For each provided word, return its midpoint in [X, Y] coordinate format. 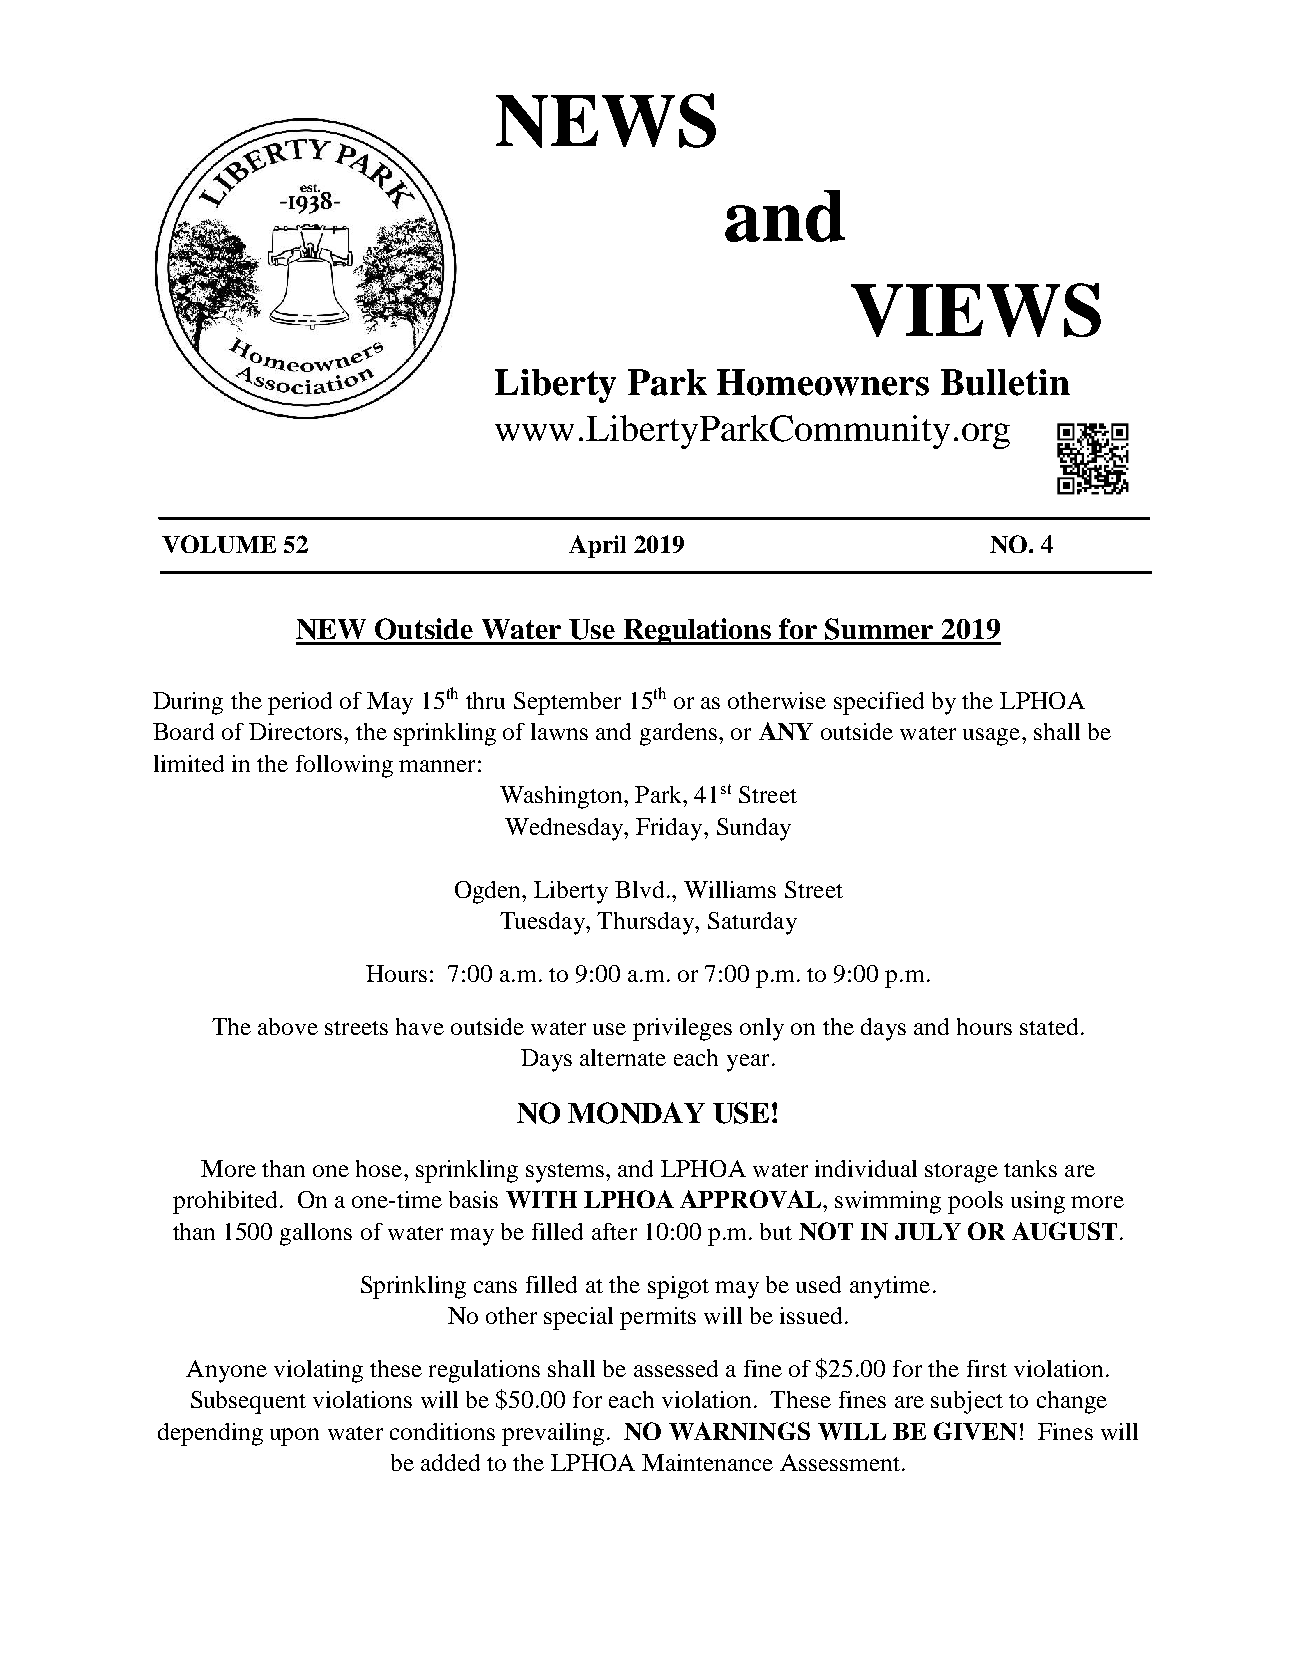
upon [294, 1437]
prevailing [553, 1434]
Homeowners [823, 382]
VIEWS [976, 310]
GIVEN [975, 1431]
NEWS [606, 120]
